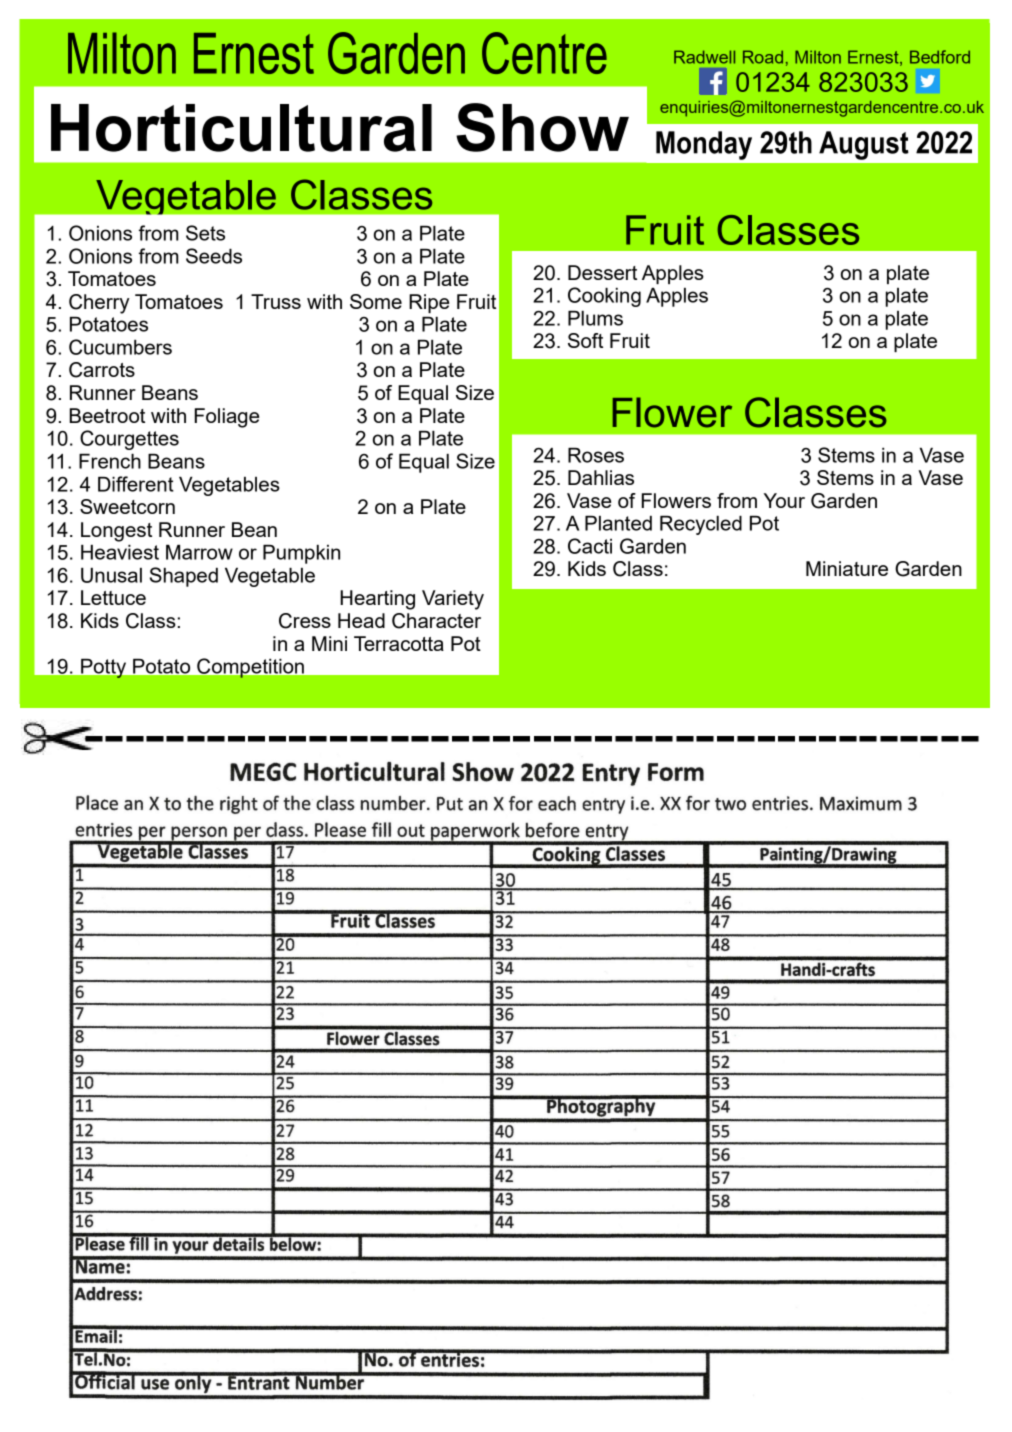 The height and width of the screenshot is (1432, 1012). Describe the element at coordinates (305, 621) in the screenshot. I see `Cress` at that location.
